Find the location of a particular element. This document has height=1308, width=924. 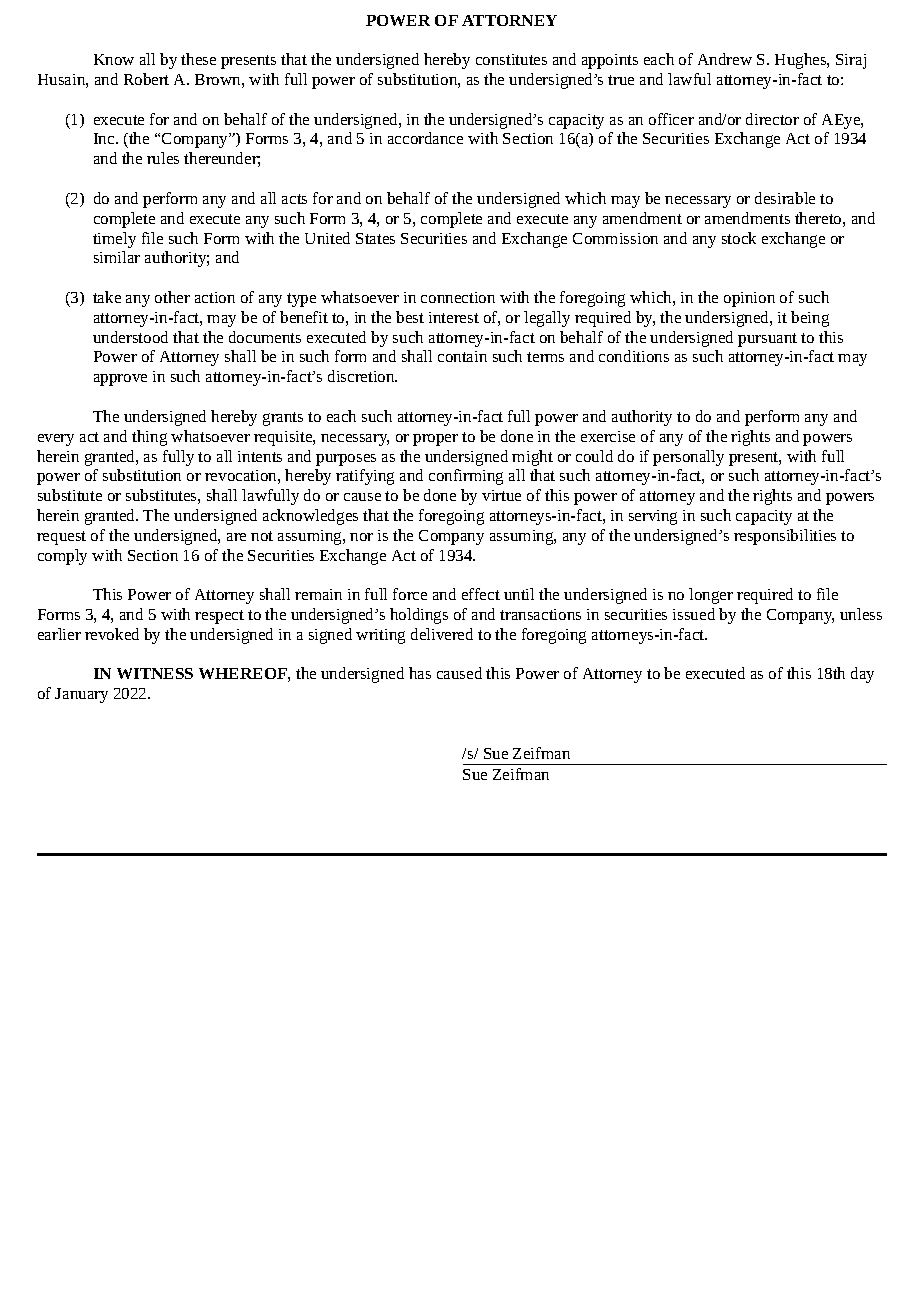

constitutes is located at coordinates (511, 59).
